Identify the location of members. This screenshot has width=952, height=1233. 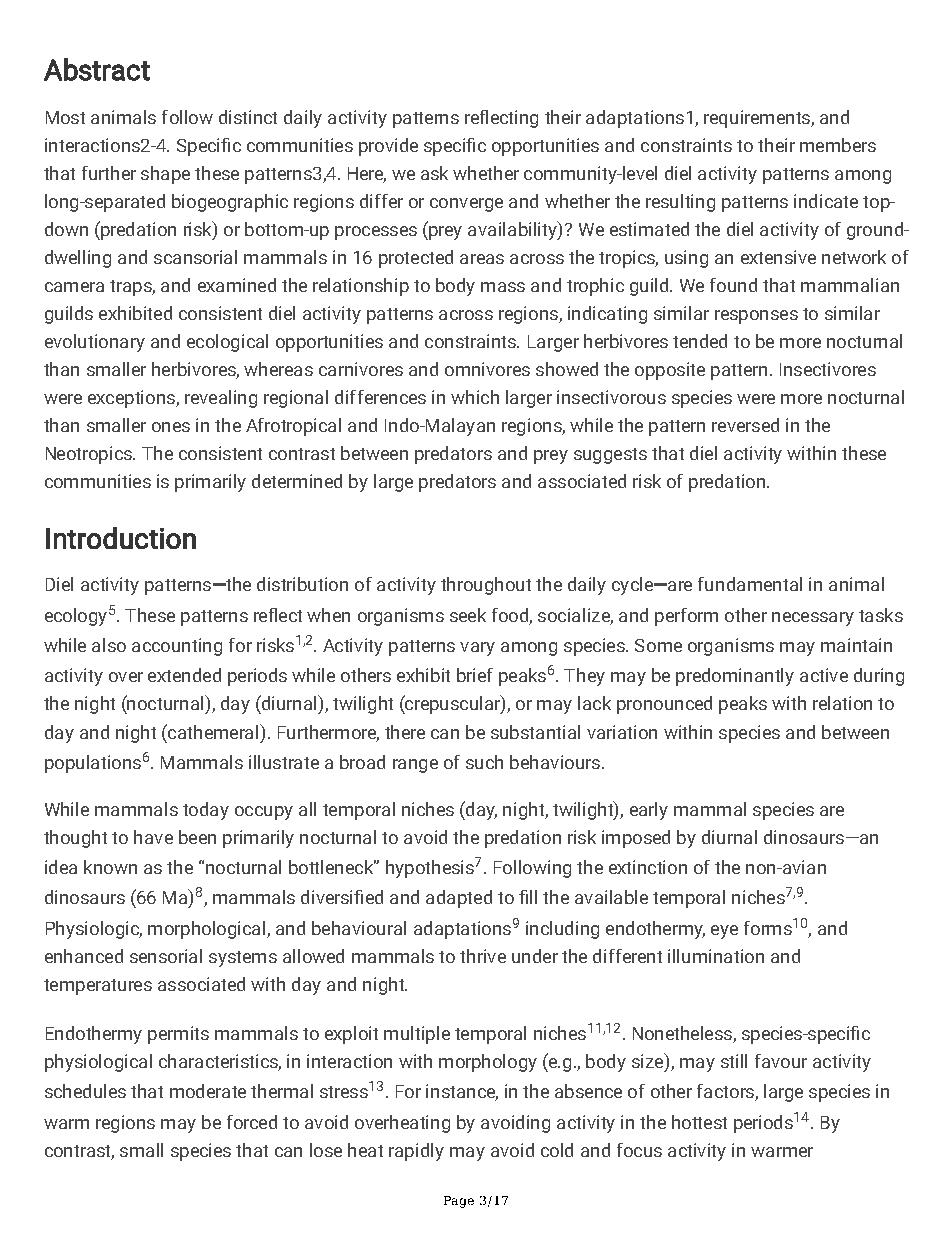
(838, 145).
